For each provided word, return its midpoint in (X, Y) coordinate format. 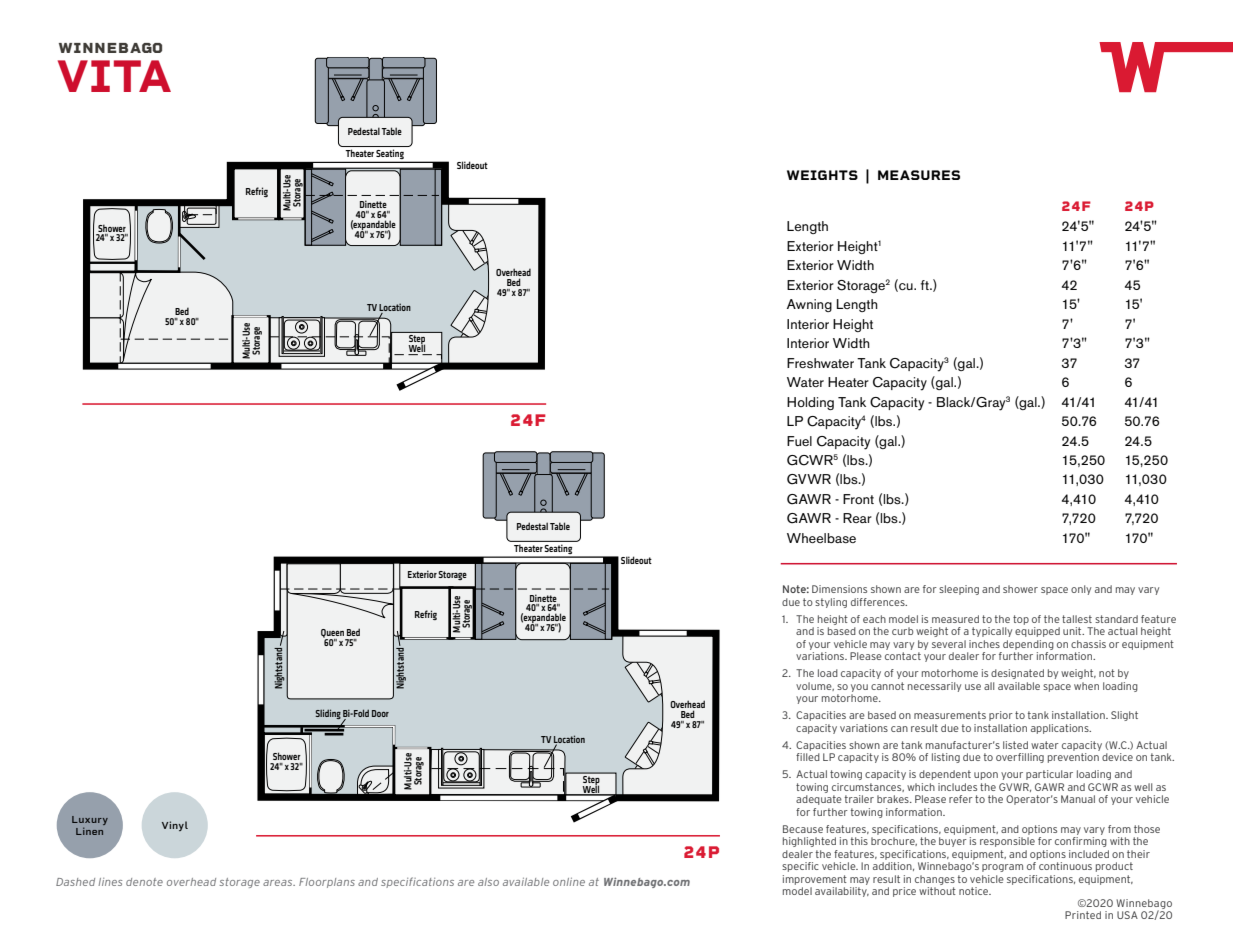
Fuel (799, 441)
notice (975, 891)
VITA (114, 76)
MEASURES (919, 175)
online (569, 882)
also (488, 882)
